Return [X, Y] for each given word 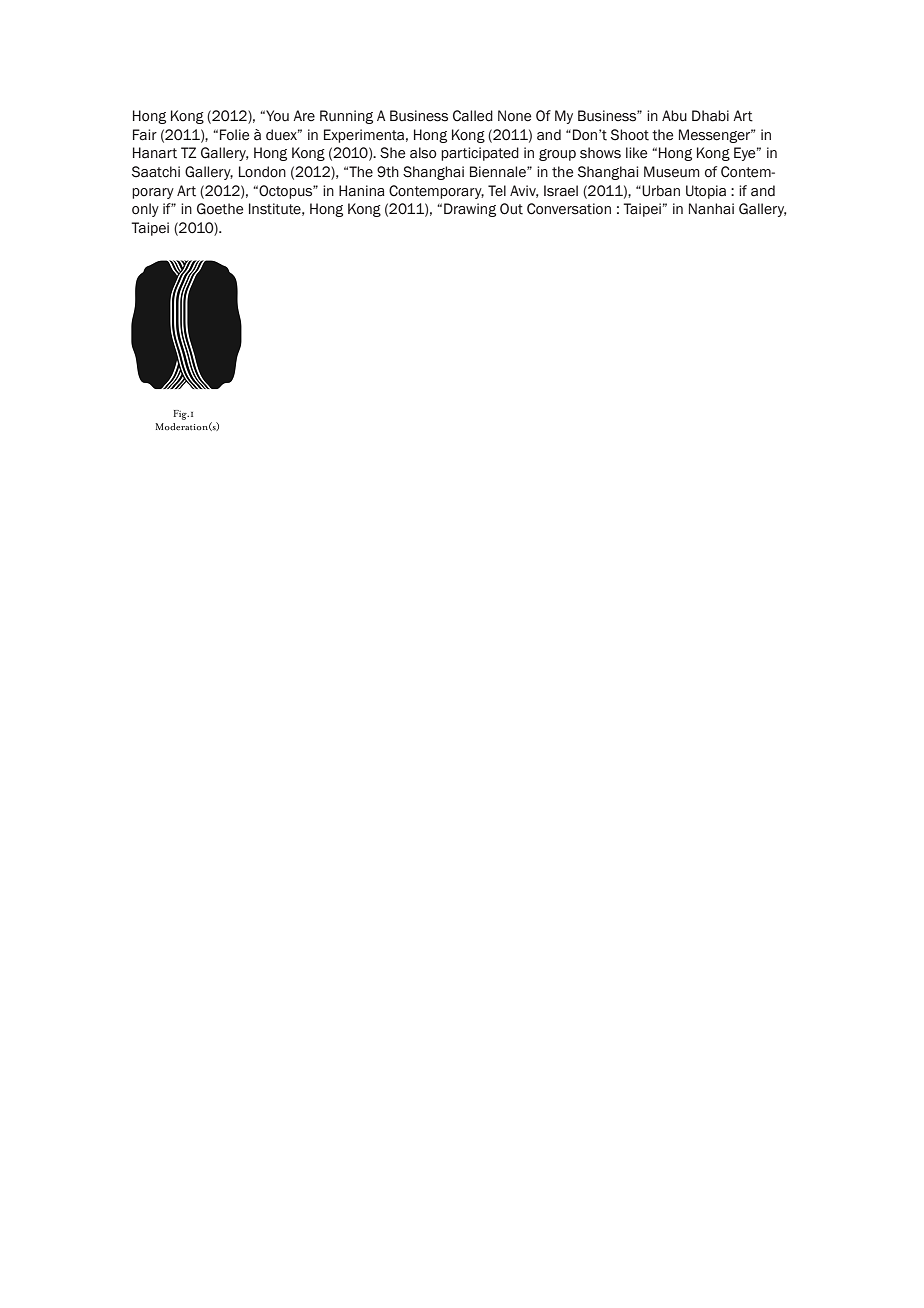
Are [304, 115]
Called [473, 116]
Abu [674, 116]
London [262, 172]
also [423, 153]
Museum [672, 172]
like [636, 153]
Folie [234, 135]
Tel [497, 190]
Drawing [470, 210]
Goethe [220, 209]
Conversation [569, 209]
